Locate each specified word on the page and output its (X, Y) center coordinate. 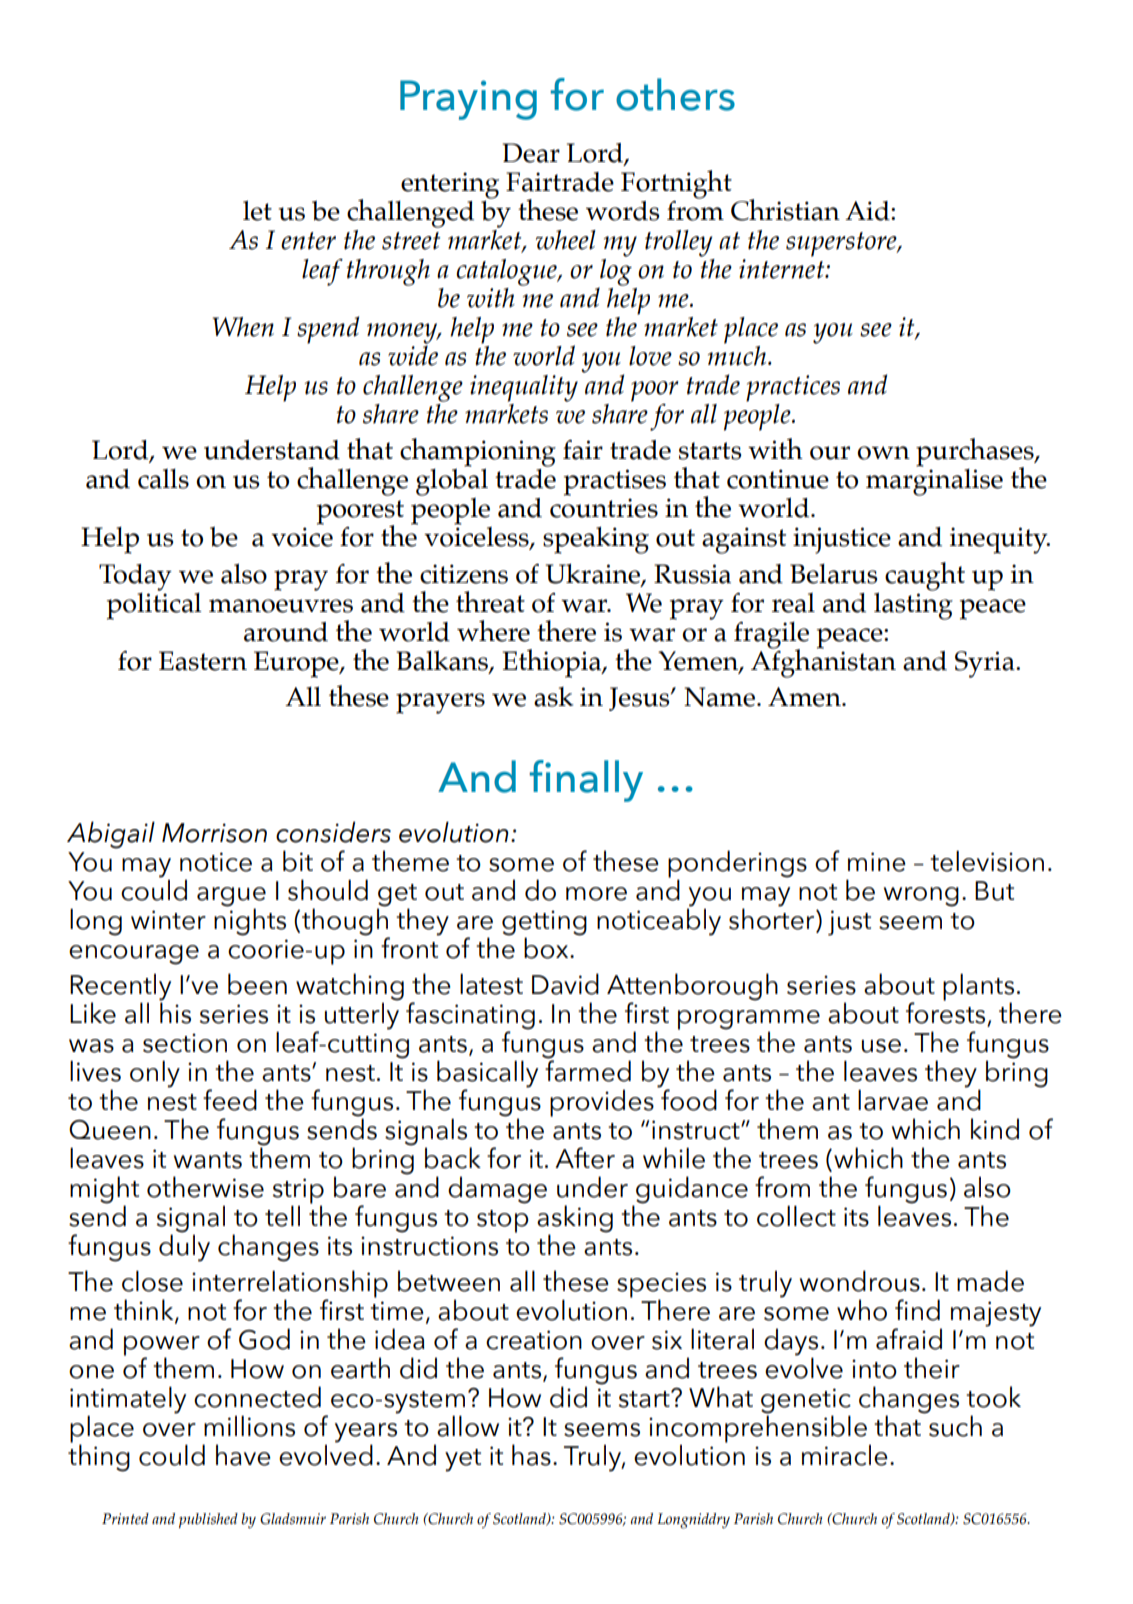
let (257, 210)
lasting (913, 605)
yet (463, 1460)
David (565, 984)
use (881, 1046)
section (185, 1043)
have (243, 1455)
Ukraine (594, 574)
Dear (531, 153)
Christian (785, 210)
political (154, 605)
